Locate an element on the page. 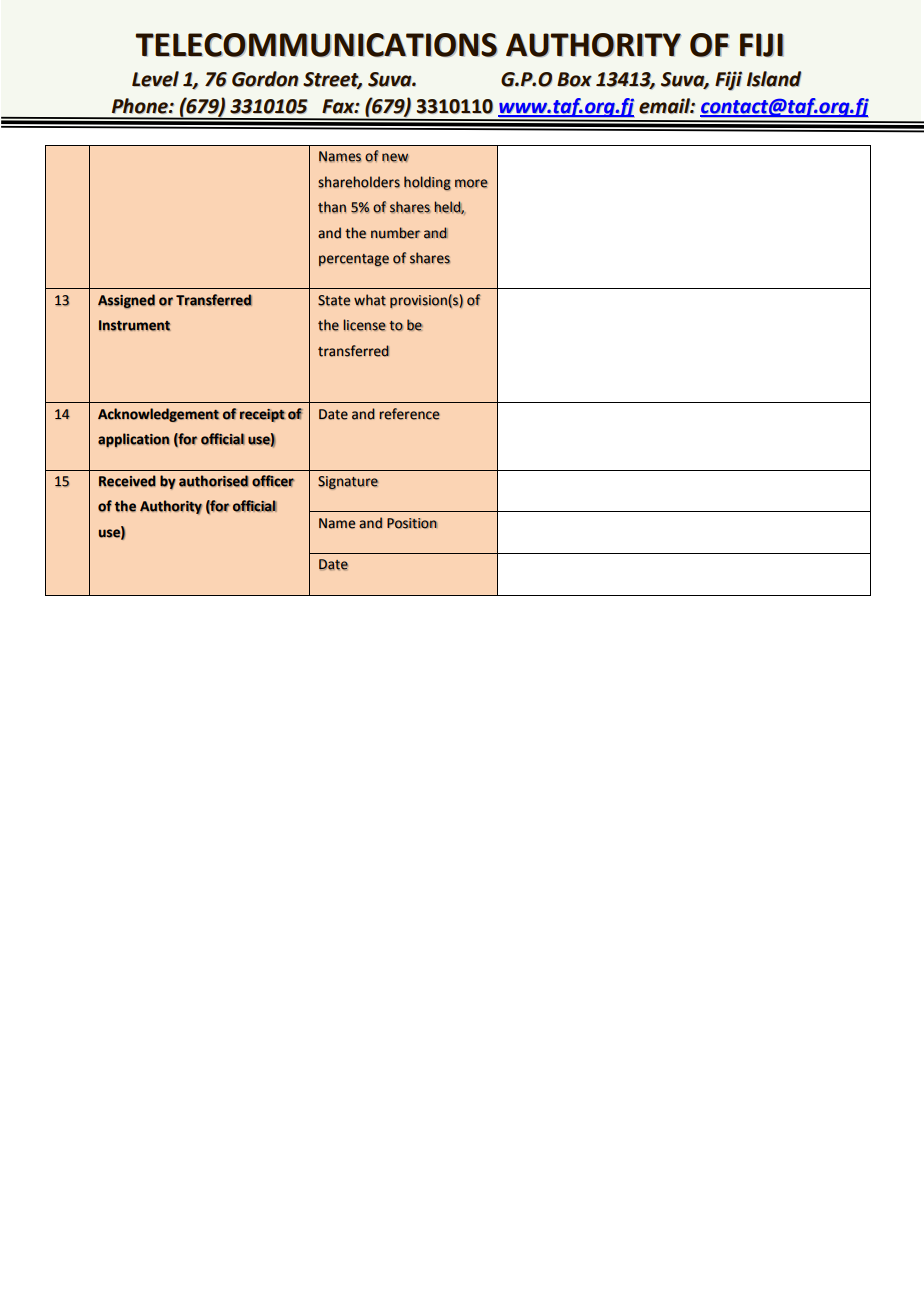  Received is located at coordinates (127, 481).
